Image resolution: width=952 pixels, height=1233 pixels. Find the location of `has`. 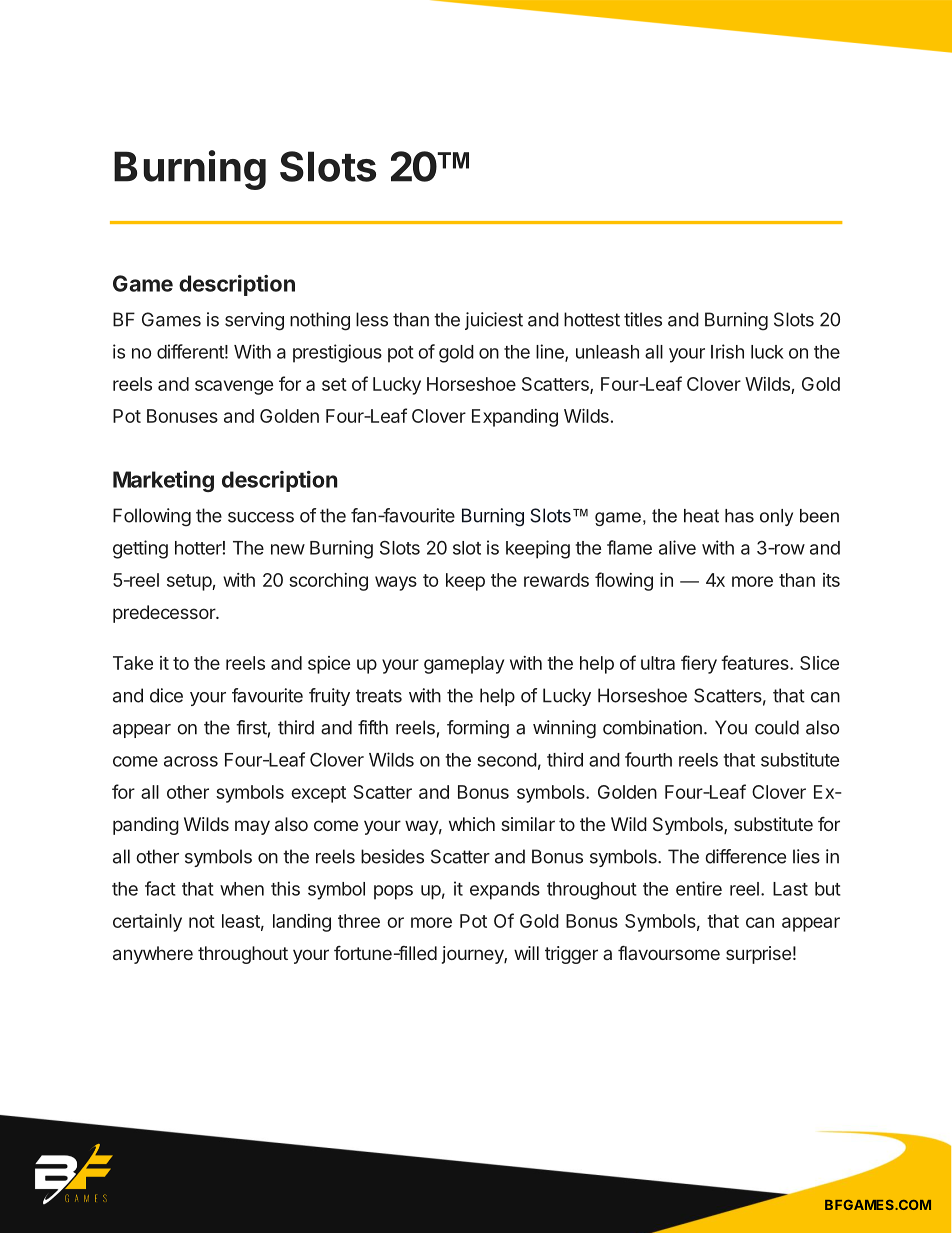

has is located at coordinates (739, 516).
